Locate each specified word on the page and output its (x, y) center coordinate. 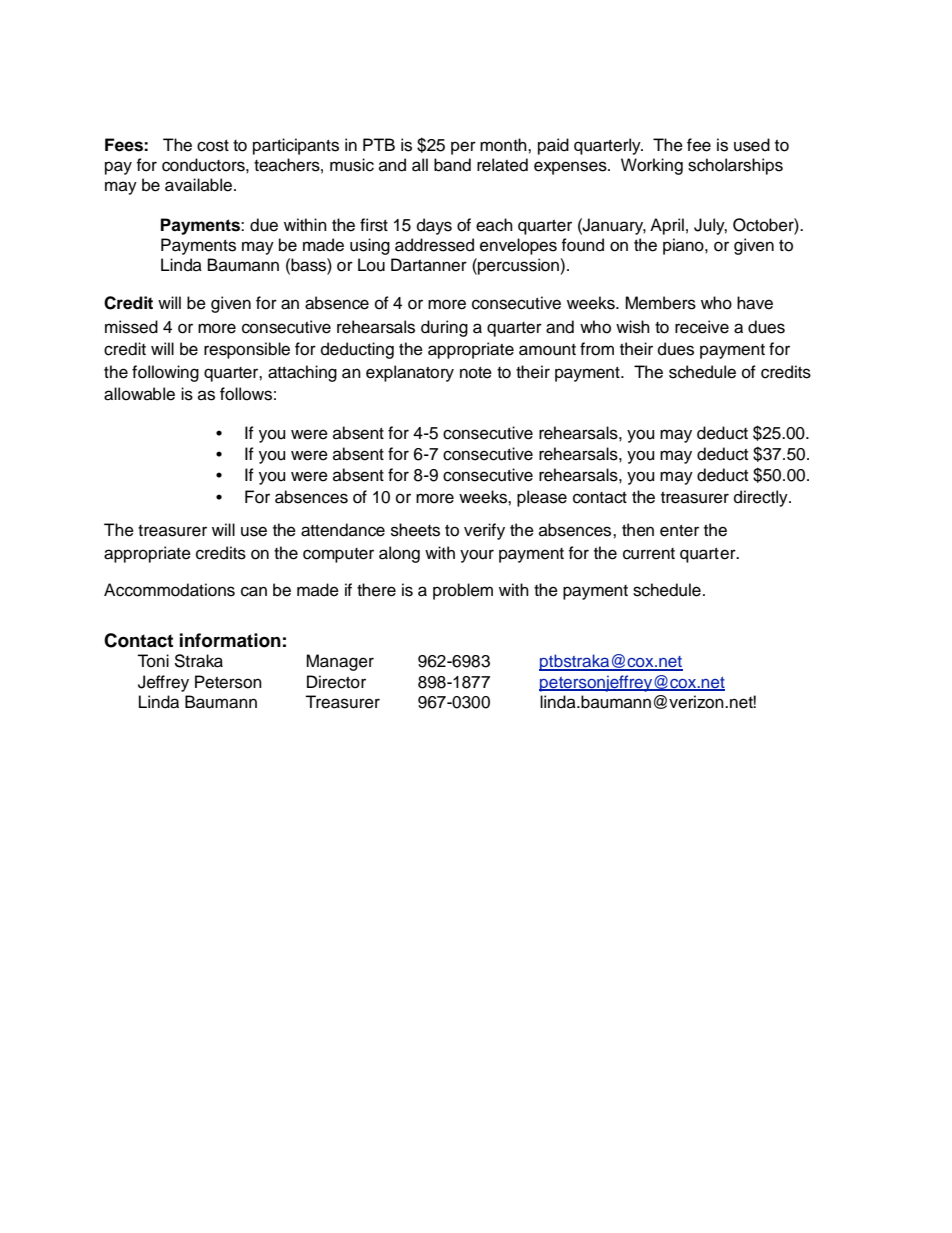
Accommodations (169, 590)
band (452, 165)
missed (131, 327)
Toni (153, 661)
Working (652, 166)
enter (679, 531)
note (476, 373)
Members (660, 303)
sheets (415, 530)
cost (213, 146)
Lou (371, 265)
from (597, 349)
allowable (139, 394)
